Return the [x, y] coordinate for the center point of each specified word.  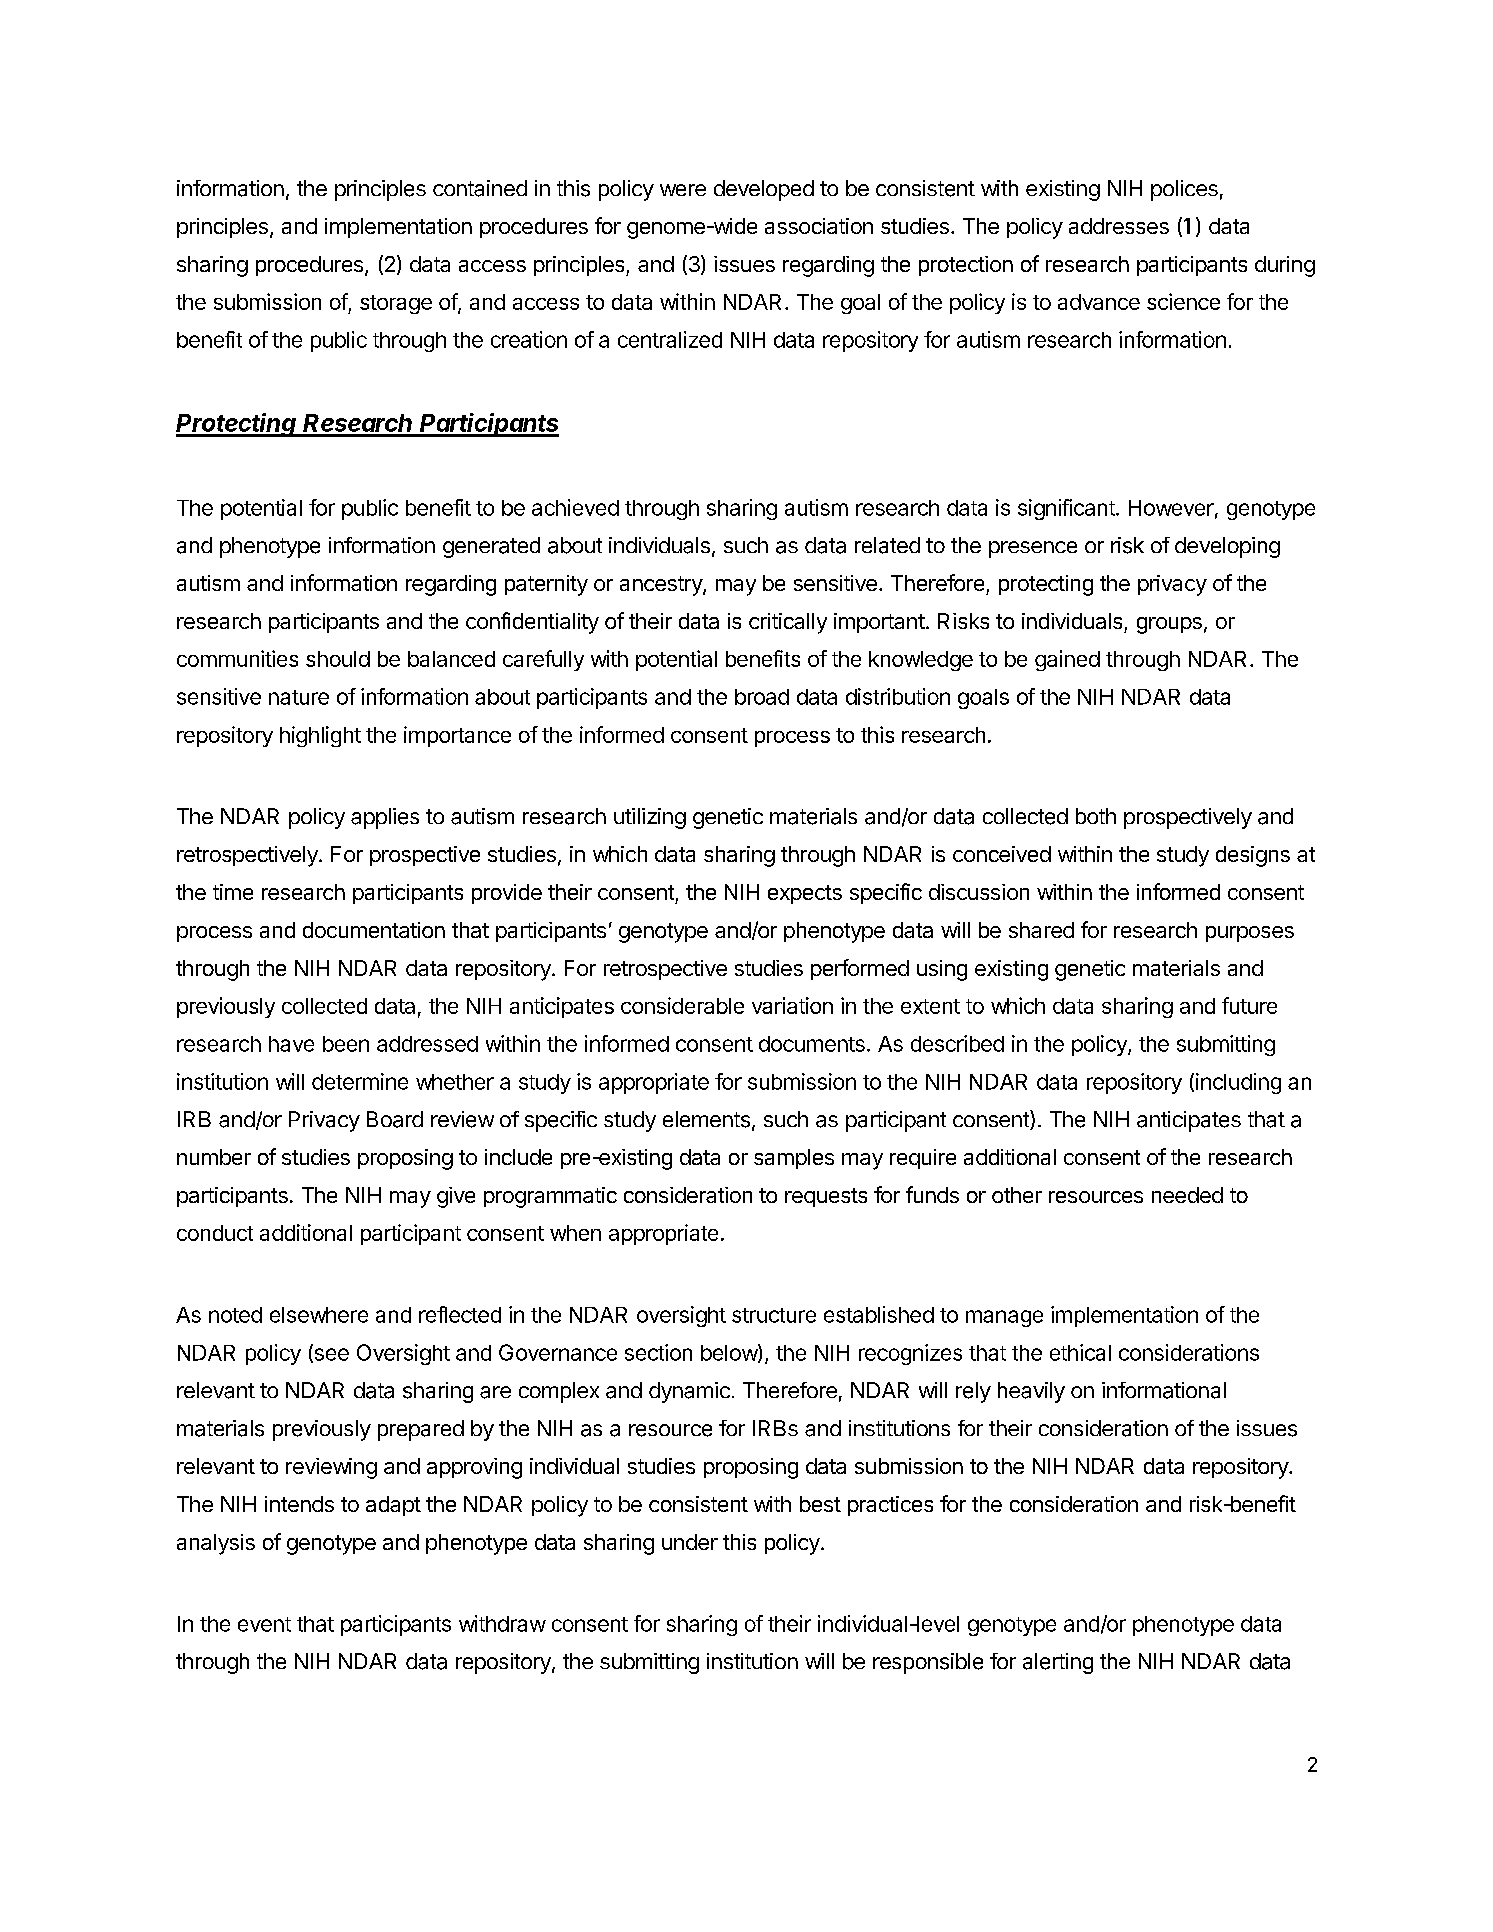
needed [1187, 1195]
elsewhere [319, 1315]
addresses [1119, 226]
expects [805, 894]
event [264, 1624]
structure [774, 1315]
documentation [374, 930]
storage [396, 304]
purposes [1250, 934]
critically [788, 623]
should [338, 659]
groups [1169, 625]
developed [764, 190]
